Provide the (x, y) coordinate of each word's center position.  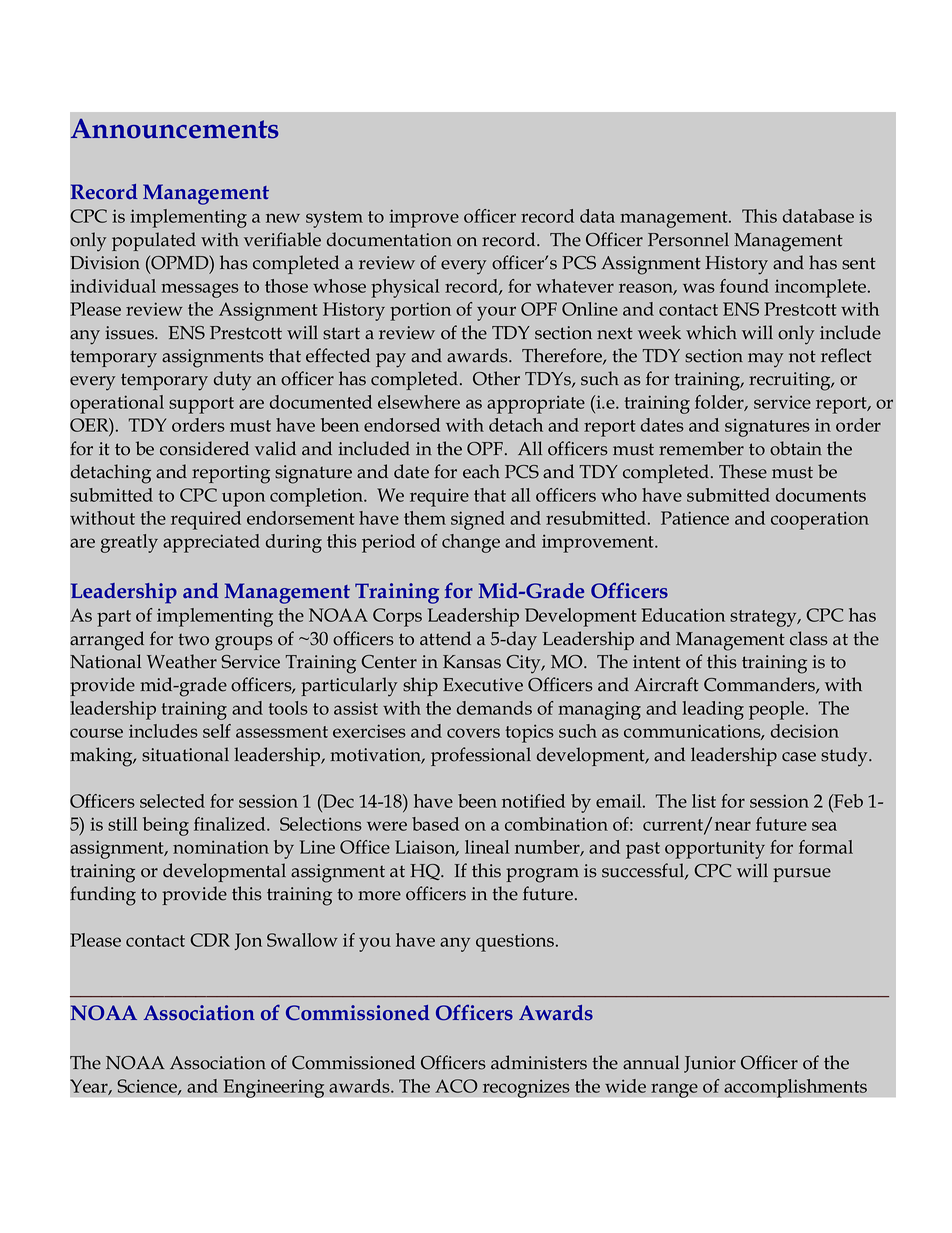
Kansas (472, 662)
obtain (796, 448)
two (193, 639)
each (481, 471)
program (542, 875)
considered (204, 448)
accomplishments (795, 1088)
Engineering (274, 1088)
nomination (221, 847)
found (744, 286)
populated (154, 241)
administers (539, 1062)
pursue (802, 875)
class (809, 638)
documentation (389, 239)
